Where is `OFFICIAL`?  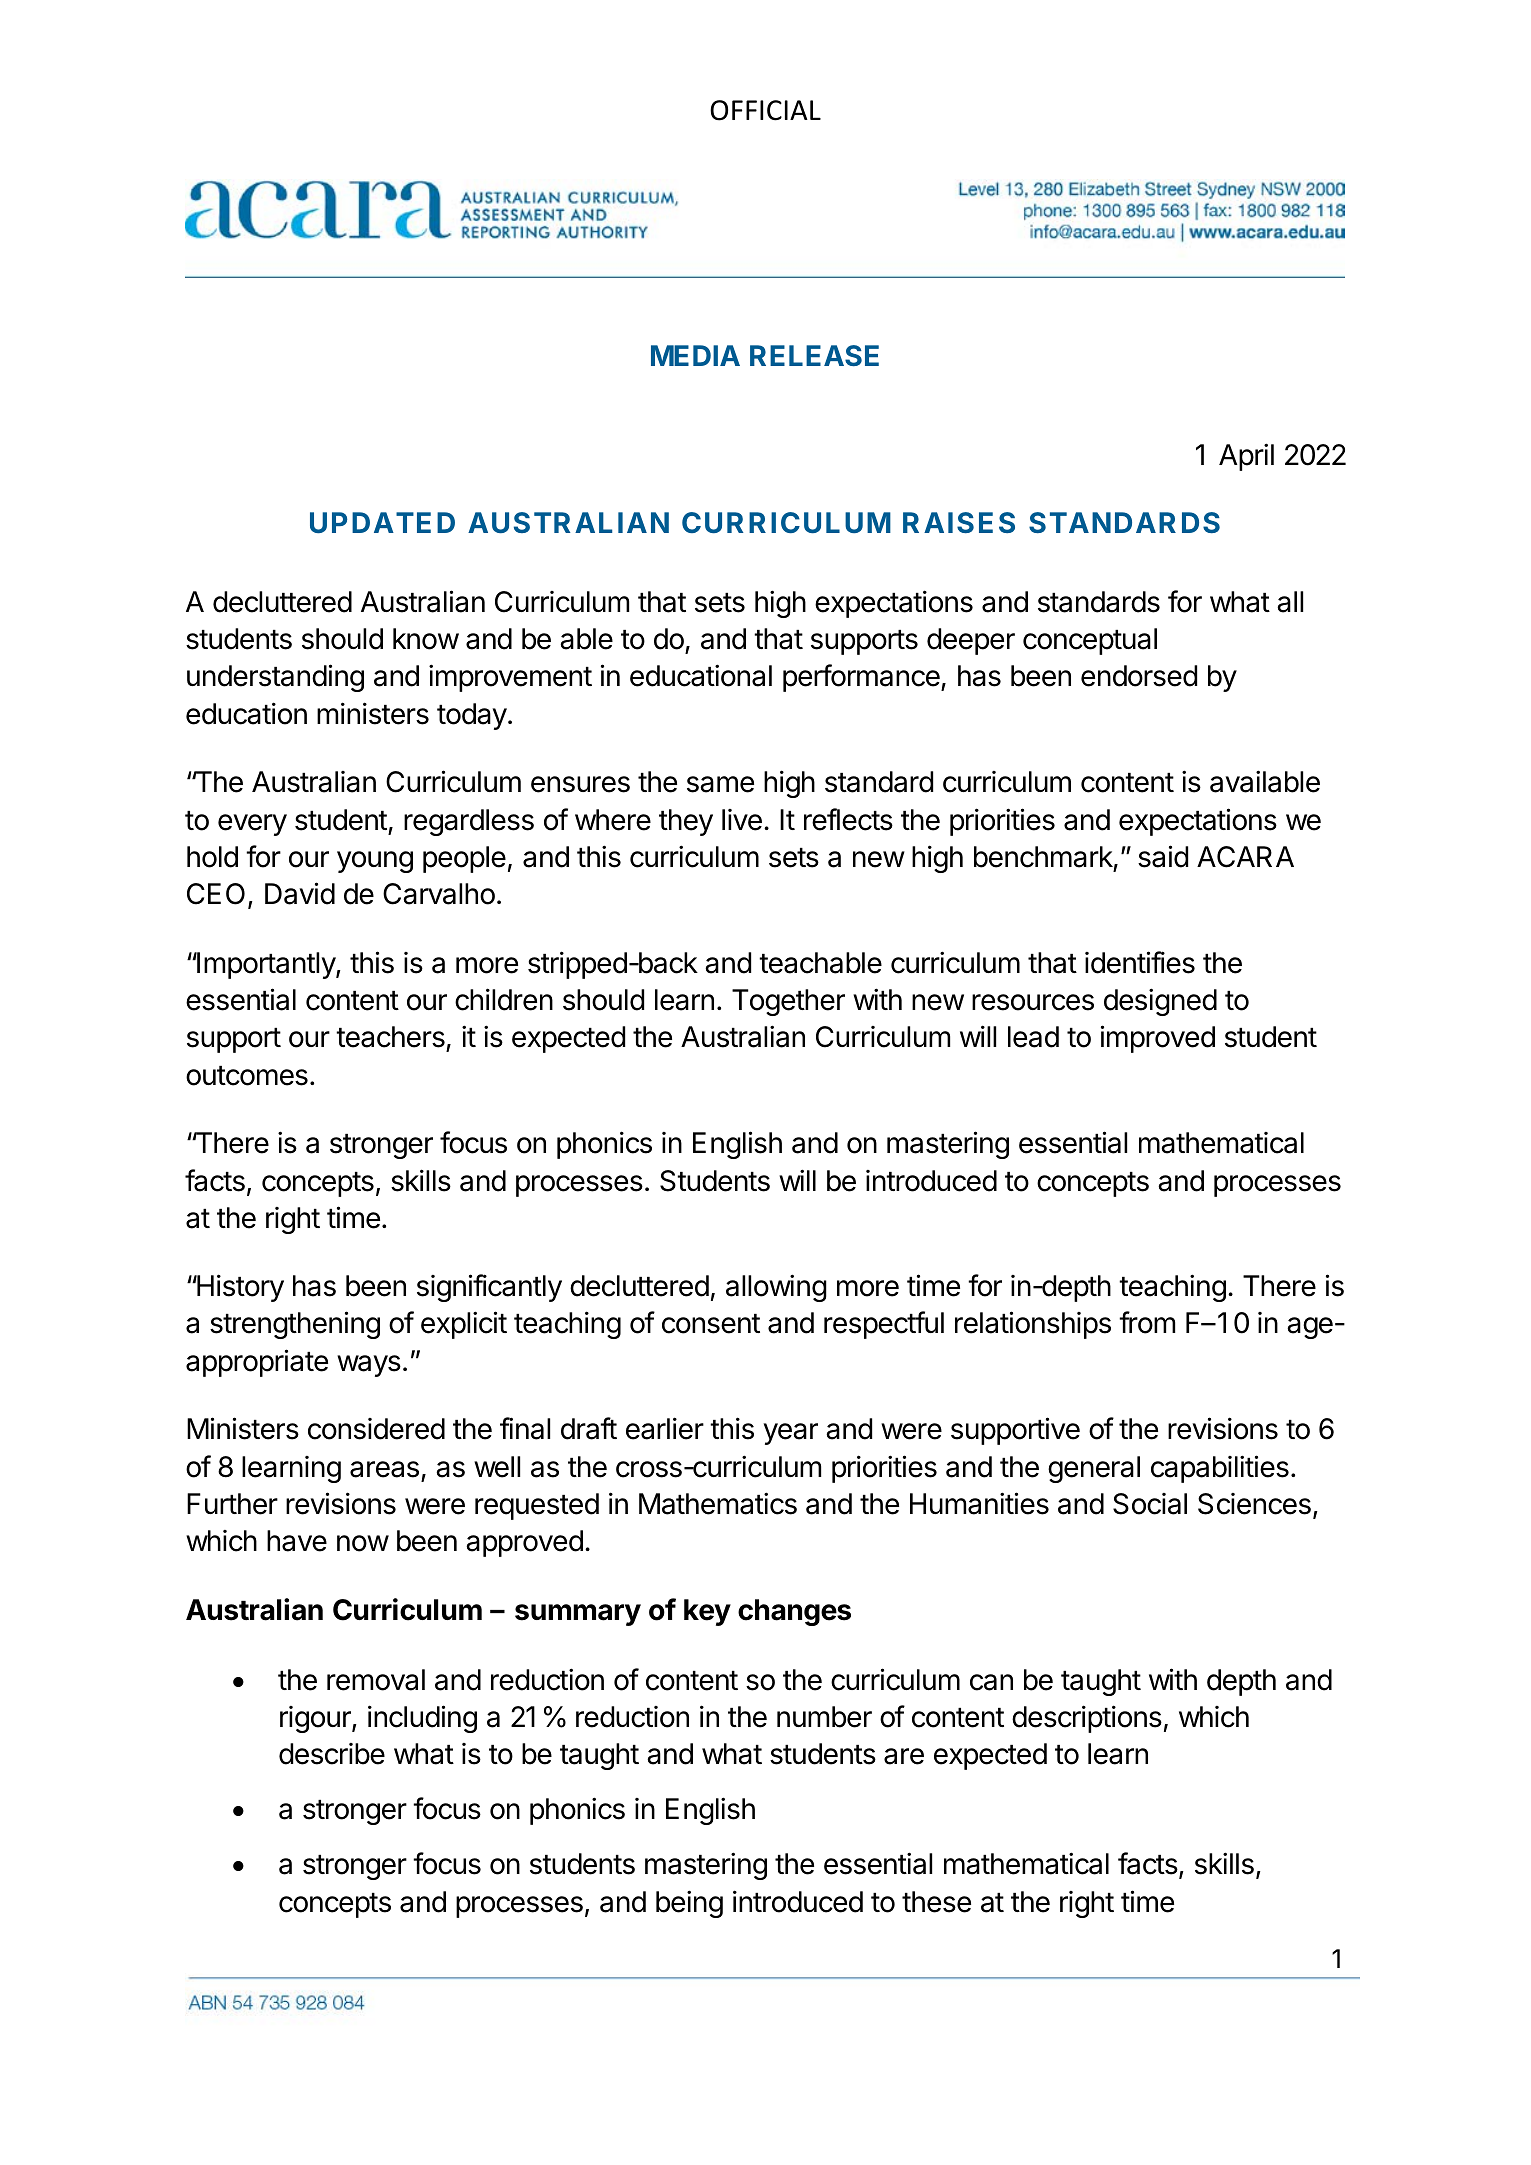
OFFICIAL is located at coordinates (765, 110).
